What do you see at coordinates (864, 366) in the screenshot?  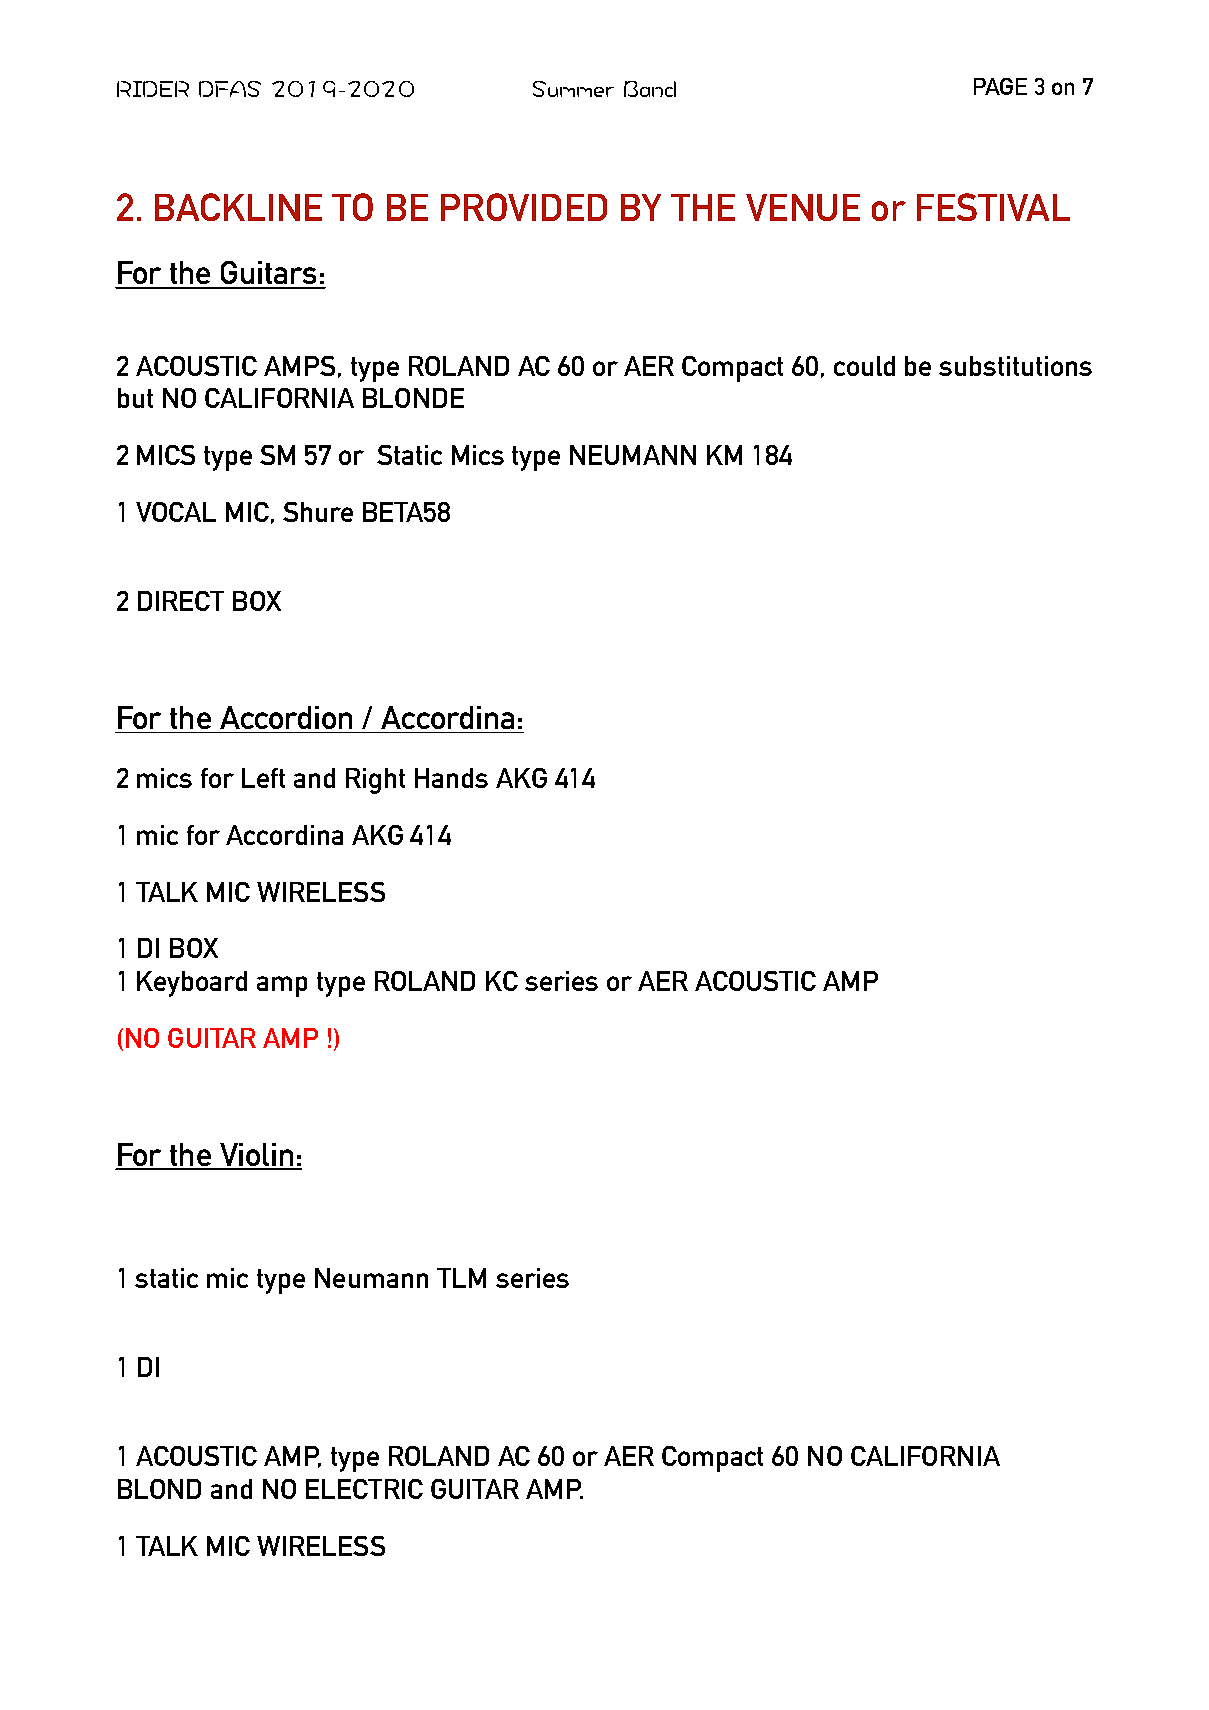 I see `could` at bounding box center [864, 366].
